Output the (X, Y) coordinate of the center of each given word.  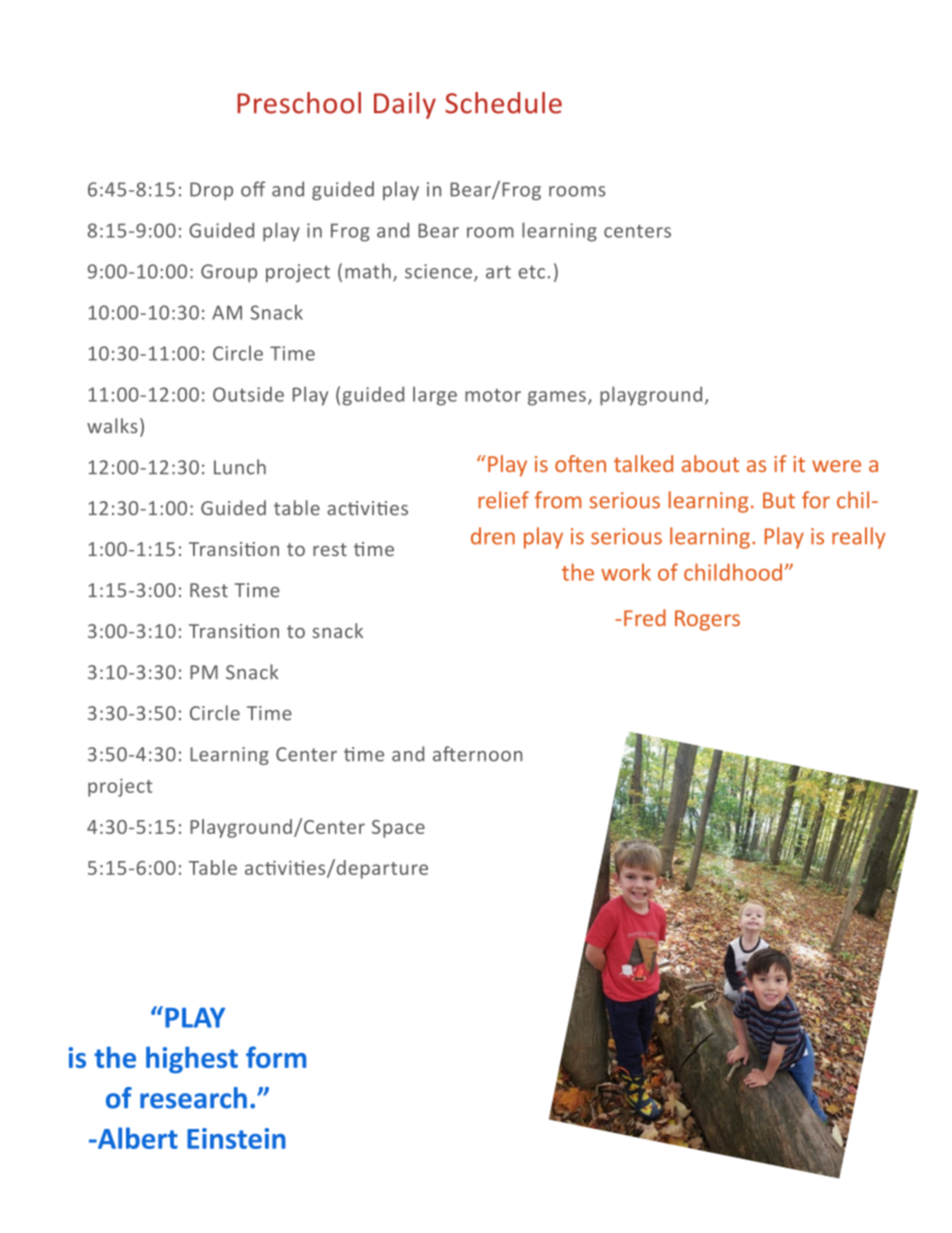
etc (531, 272)
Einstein (236, 1138)
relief (504, 500)
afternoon (477, 754)
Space (398, 829)
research (193, 1098)
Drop (211, 191)
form (276, 1057)
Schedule (503, 103)
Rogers (707, 620)
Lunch (240, 467)
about (710, 463)
